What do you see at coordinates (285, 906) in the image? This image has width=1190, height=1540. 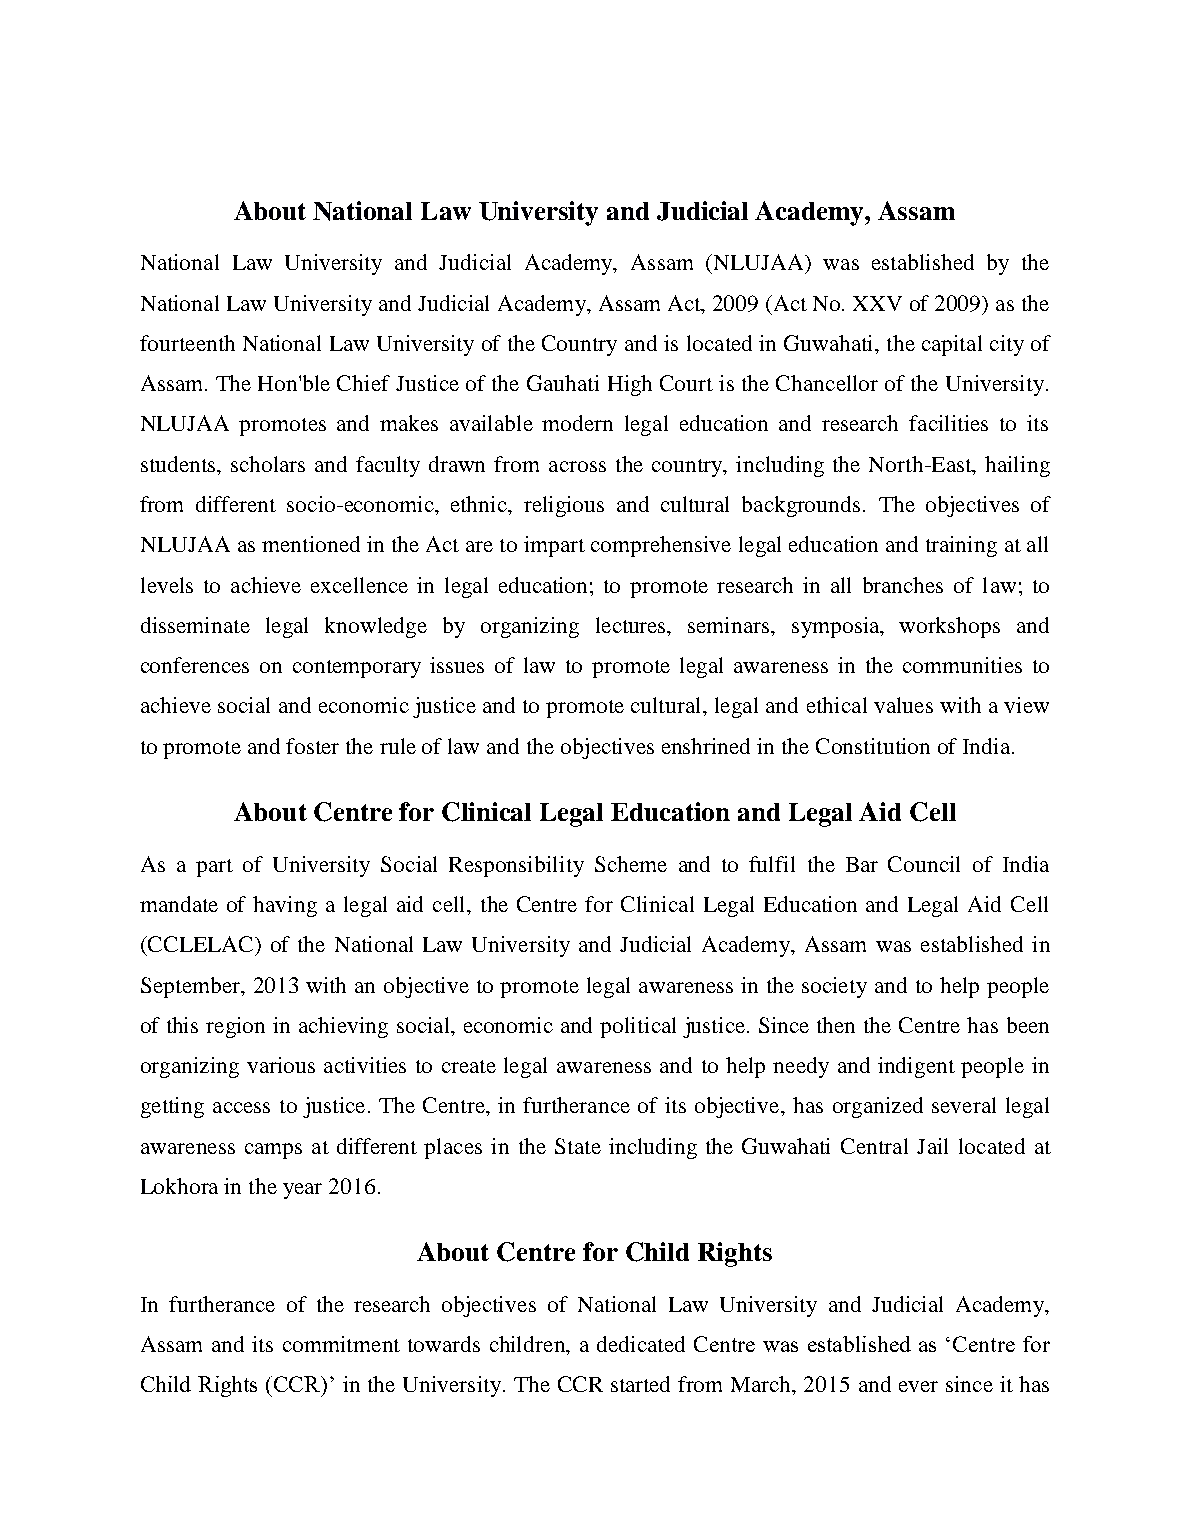 I see `having` at bounding box center [285, 906].
